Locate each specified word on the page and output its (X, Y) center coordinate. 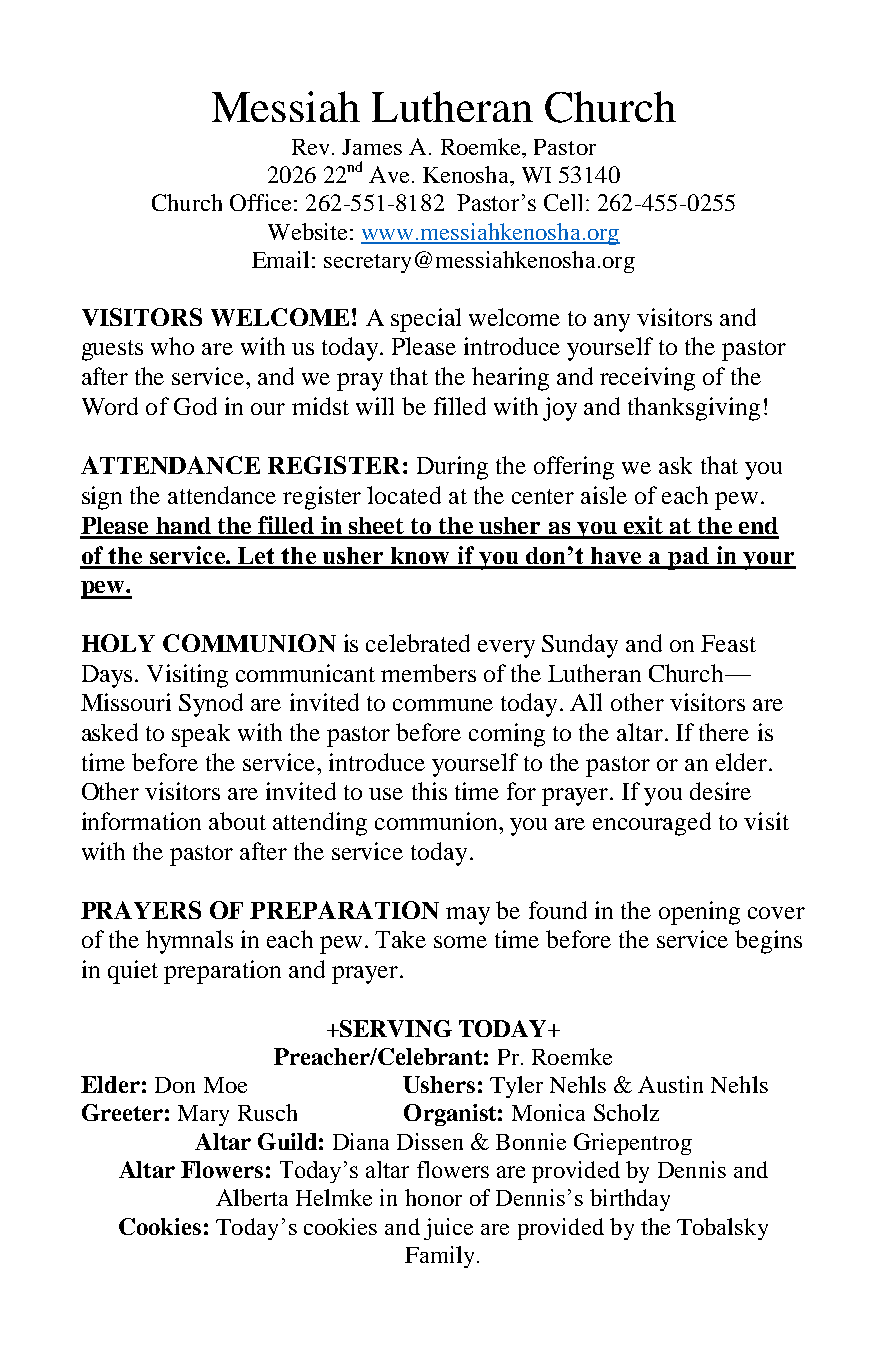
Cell (563, 202)
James (372, 147)
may (468, 916)
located (404, 495)
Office (260, 202)
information (141, 821)
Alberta (252, 1197)
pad (688, 558)
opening (699, 913)
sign (102, 498)
